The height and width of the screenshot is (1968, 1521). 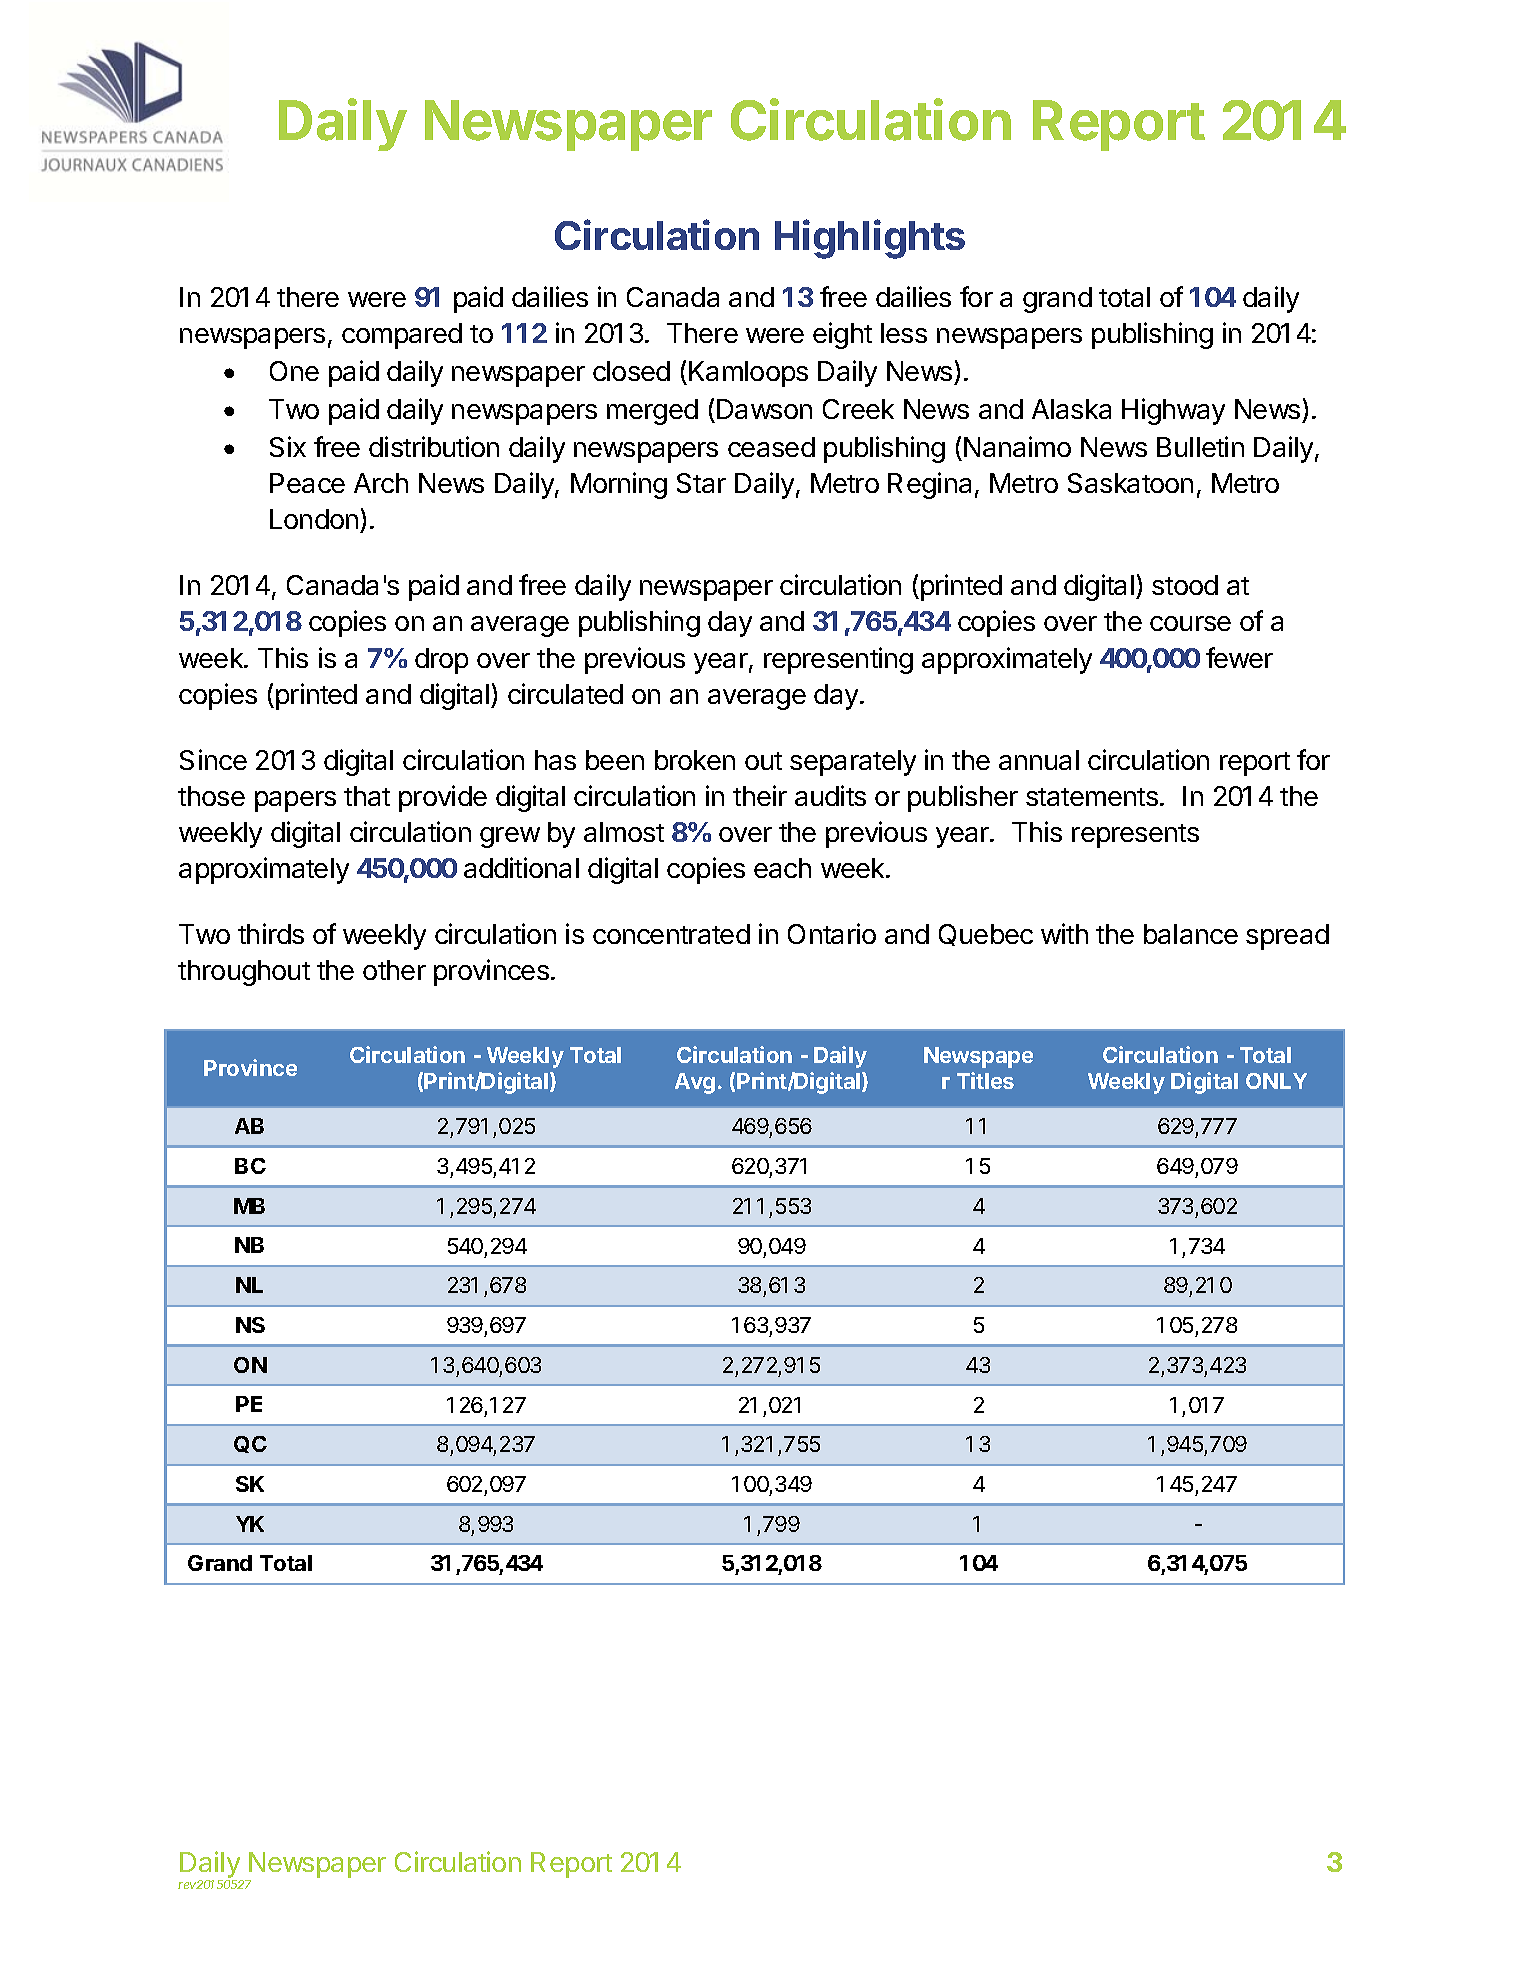 I want to click on each, so click(x=782, y=868).
